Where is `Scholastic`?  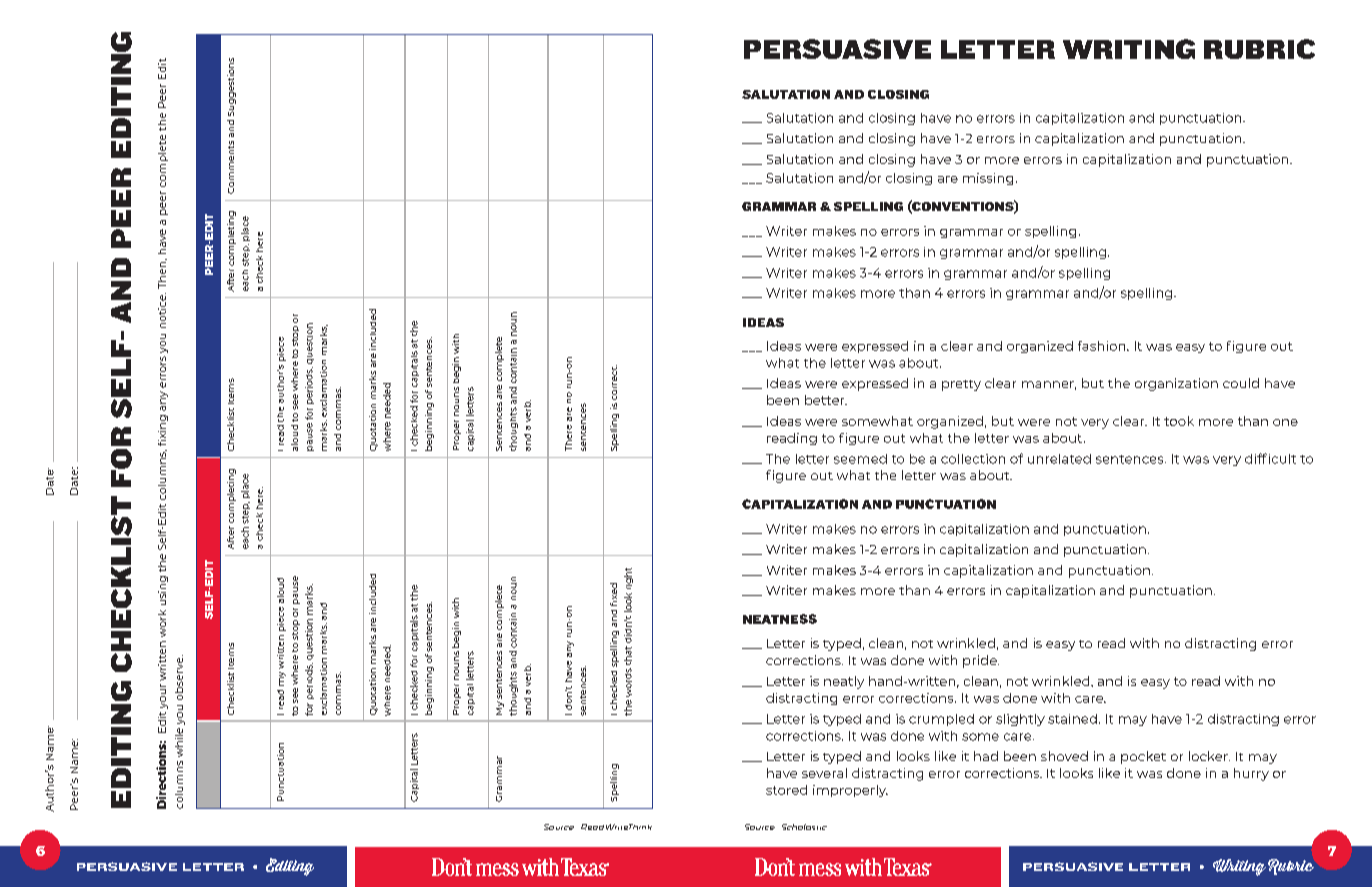 Scholastic is located at coordinates (804, 827).
